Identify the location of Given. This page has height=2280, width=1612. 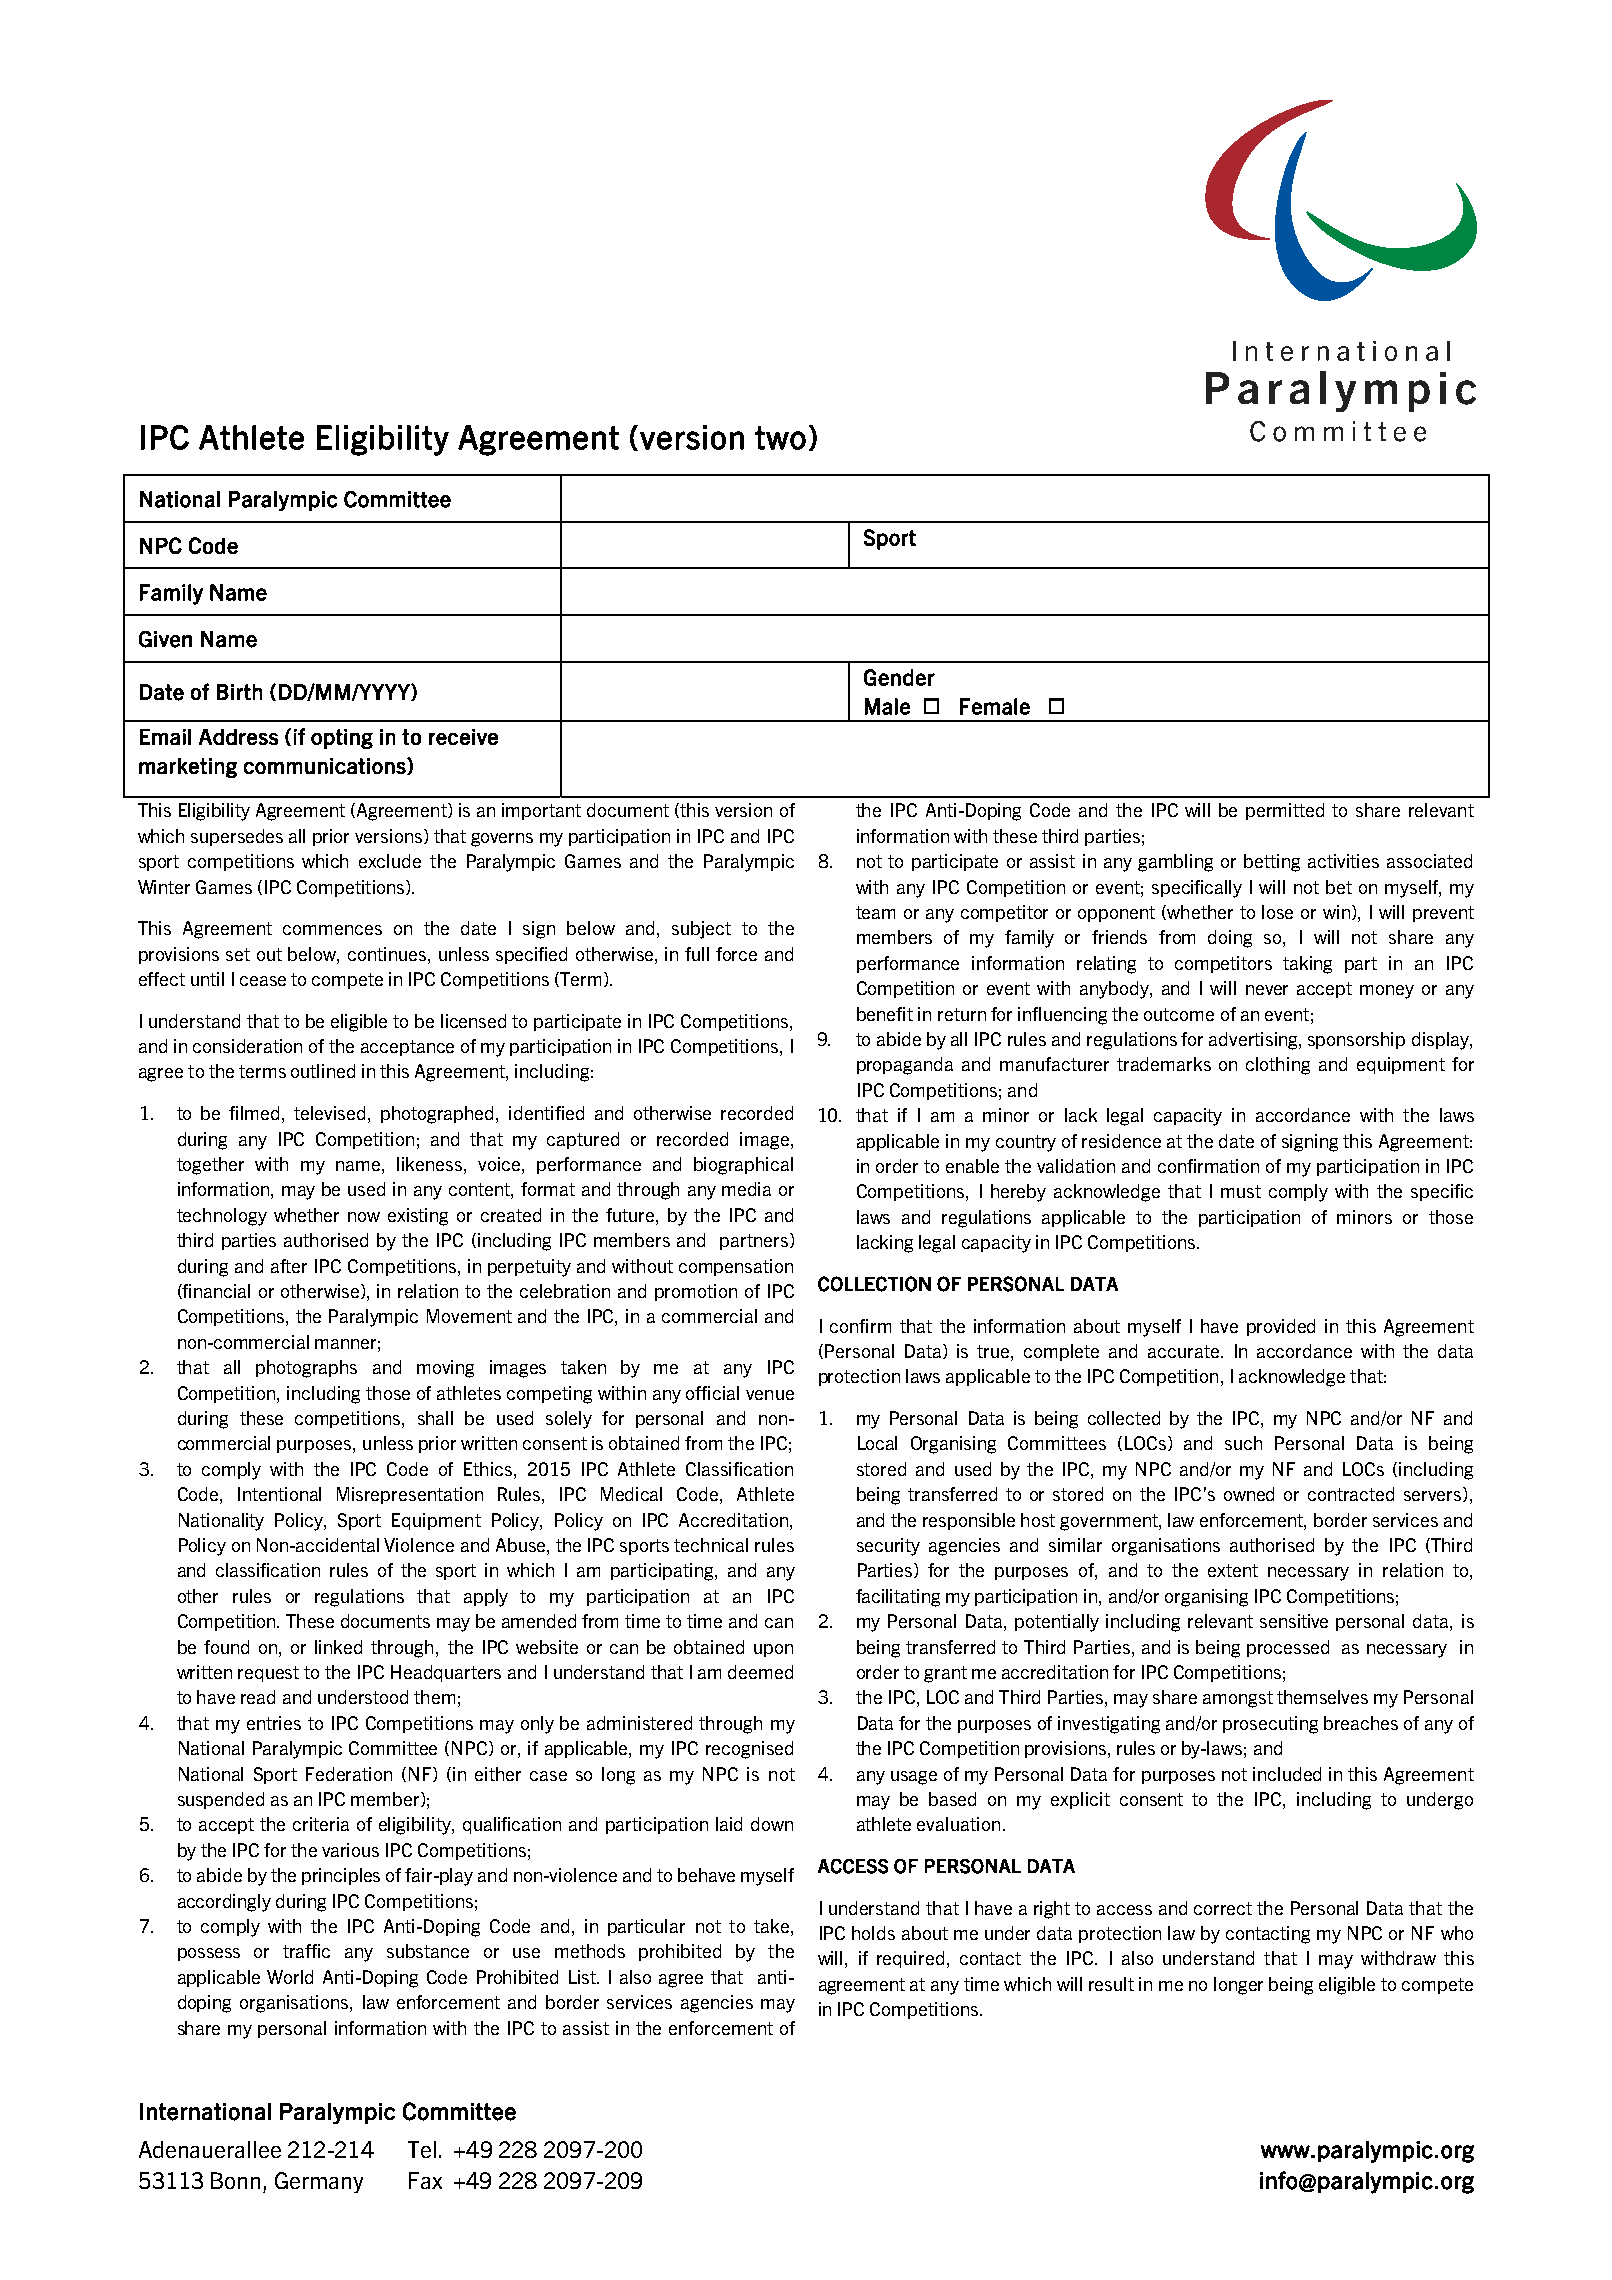
(165, 639).
